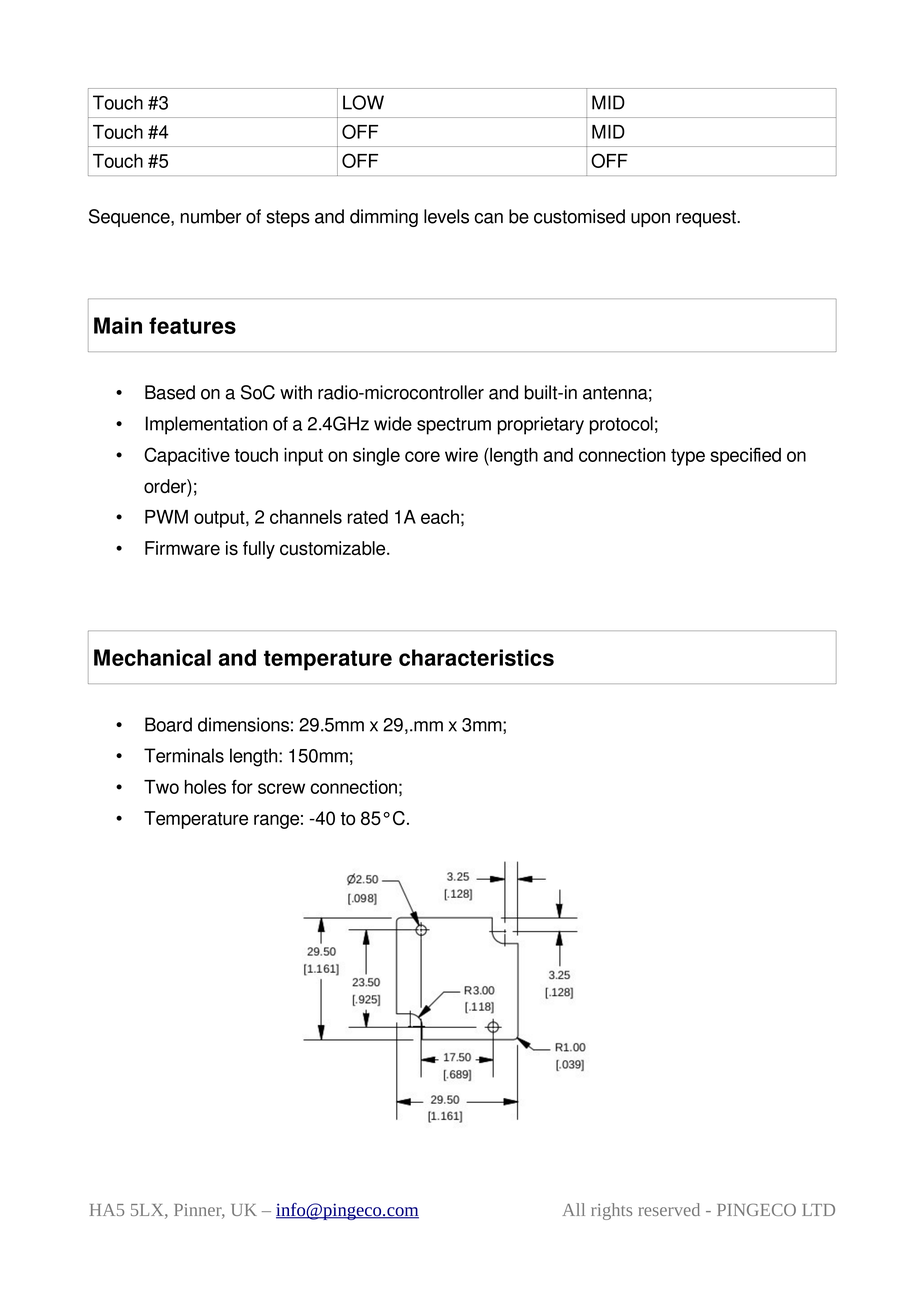 The height and width of the image is (1308, 924). Describe the element at coordinates (152, 657) in the image. I see `Mechanical` at that location.
